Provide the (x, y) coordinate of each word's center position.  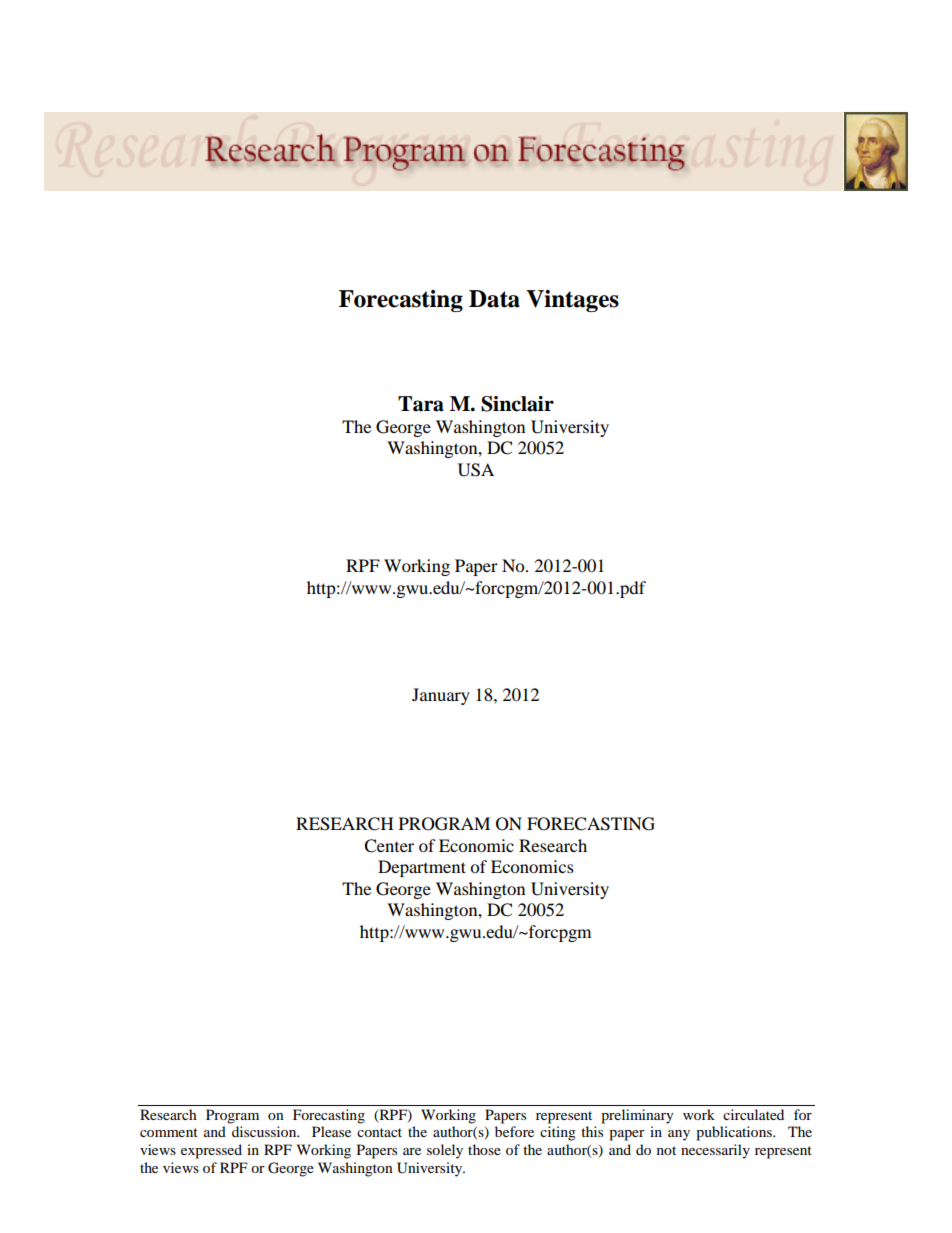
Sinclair (517, 404)
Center (389, 846)
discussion (265, 1131)
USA (476, 470)
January (441, 696)
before (514, 1131)
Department (422, 868)
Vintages (572, 301)
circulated (753, 1114)
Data (494, 299)
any (679, 1135)
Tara (421, 404)
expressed (211, 1151)
